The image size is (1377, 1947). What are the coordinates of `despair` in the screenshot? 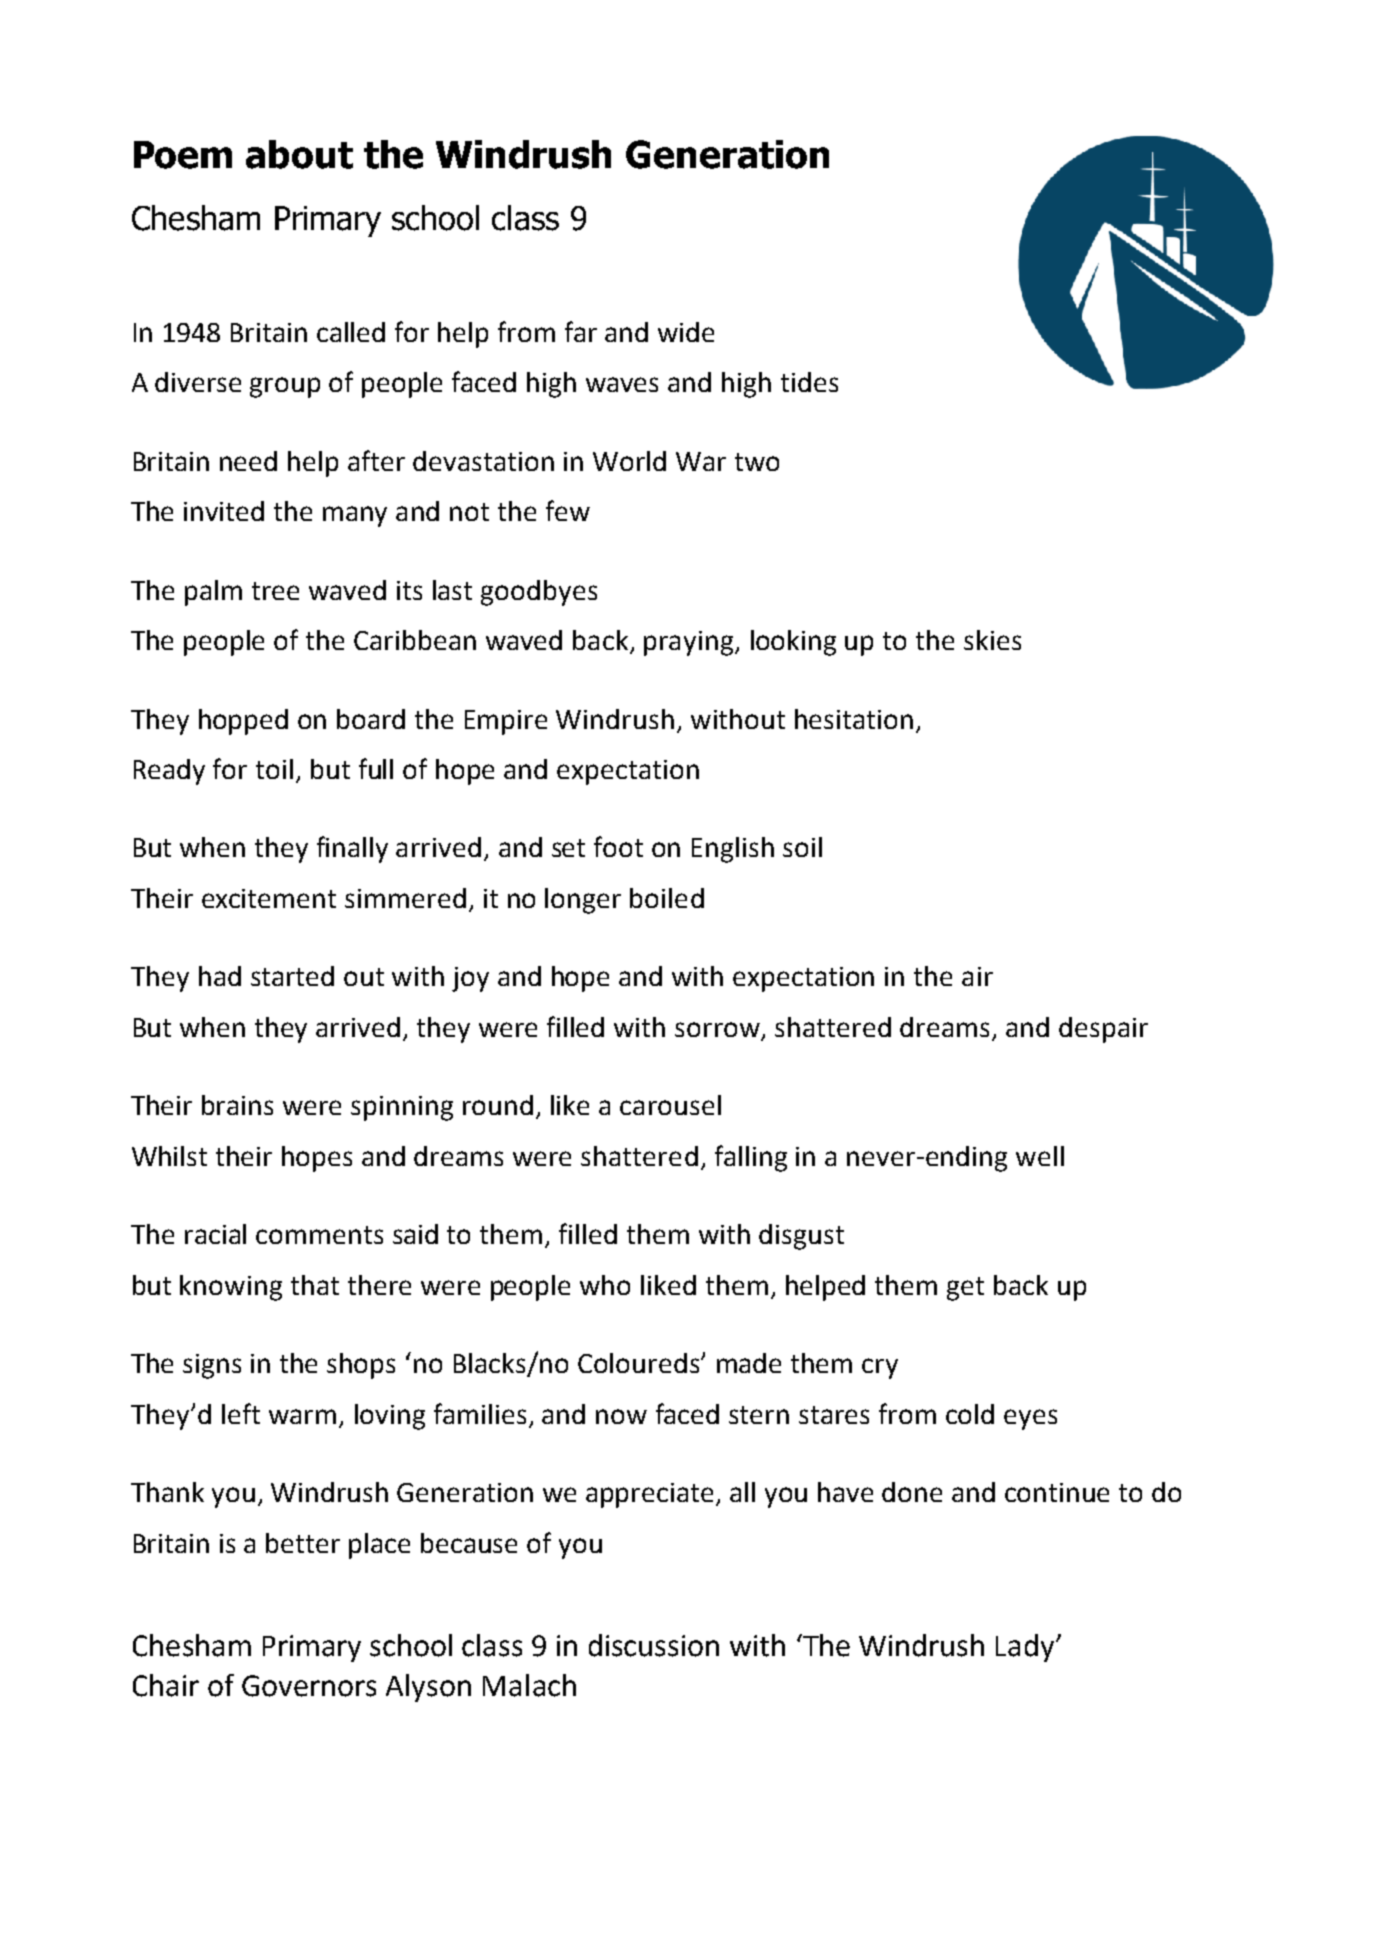 It's located at (1103, 1030).
